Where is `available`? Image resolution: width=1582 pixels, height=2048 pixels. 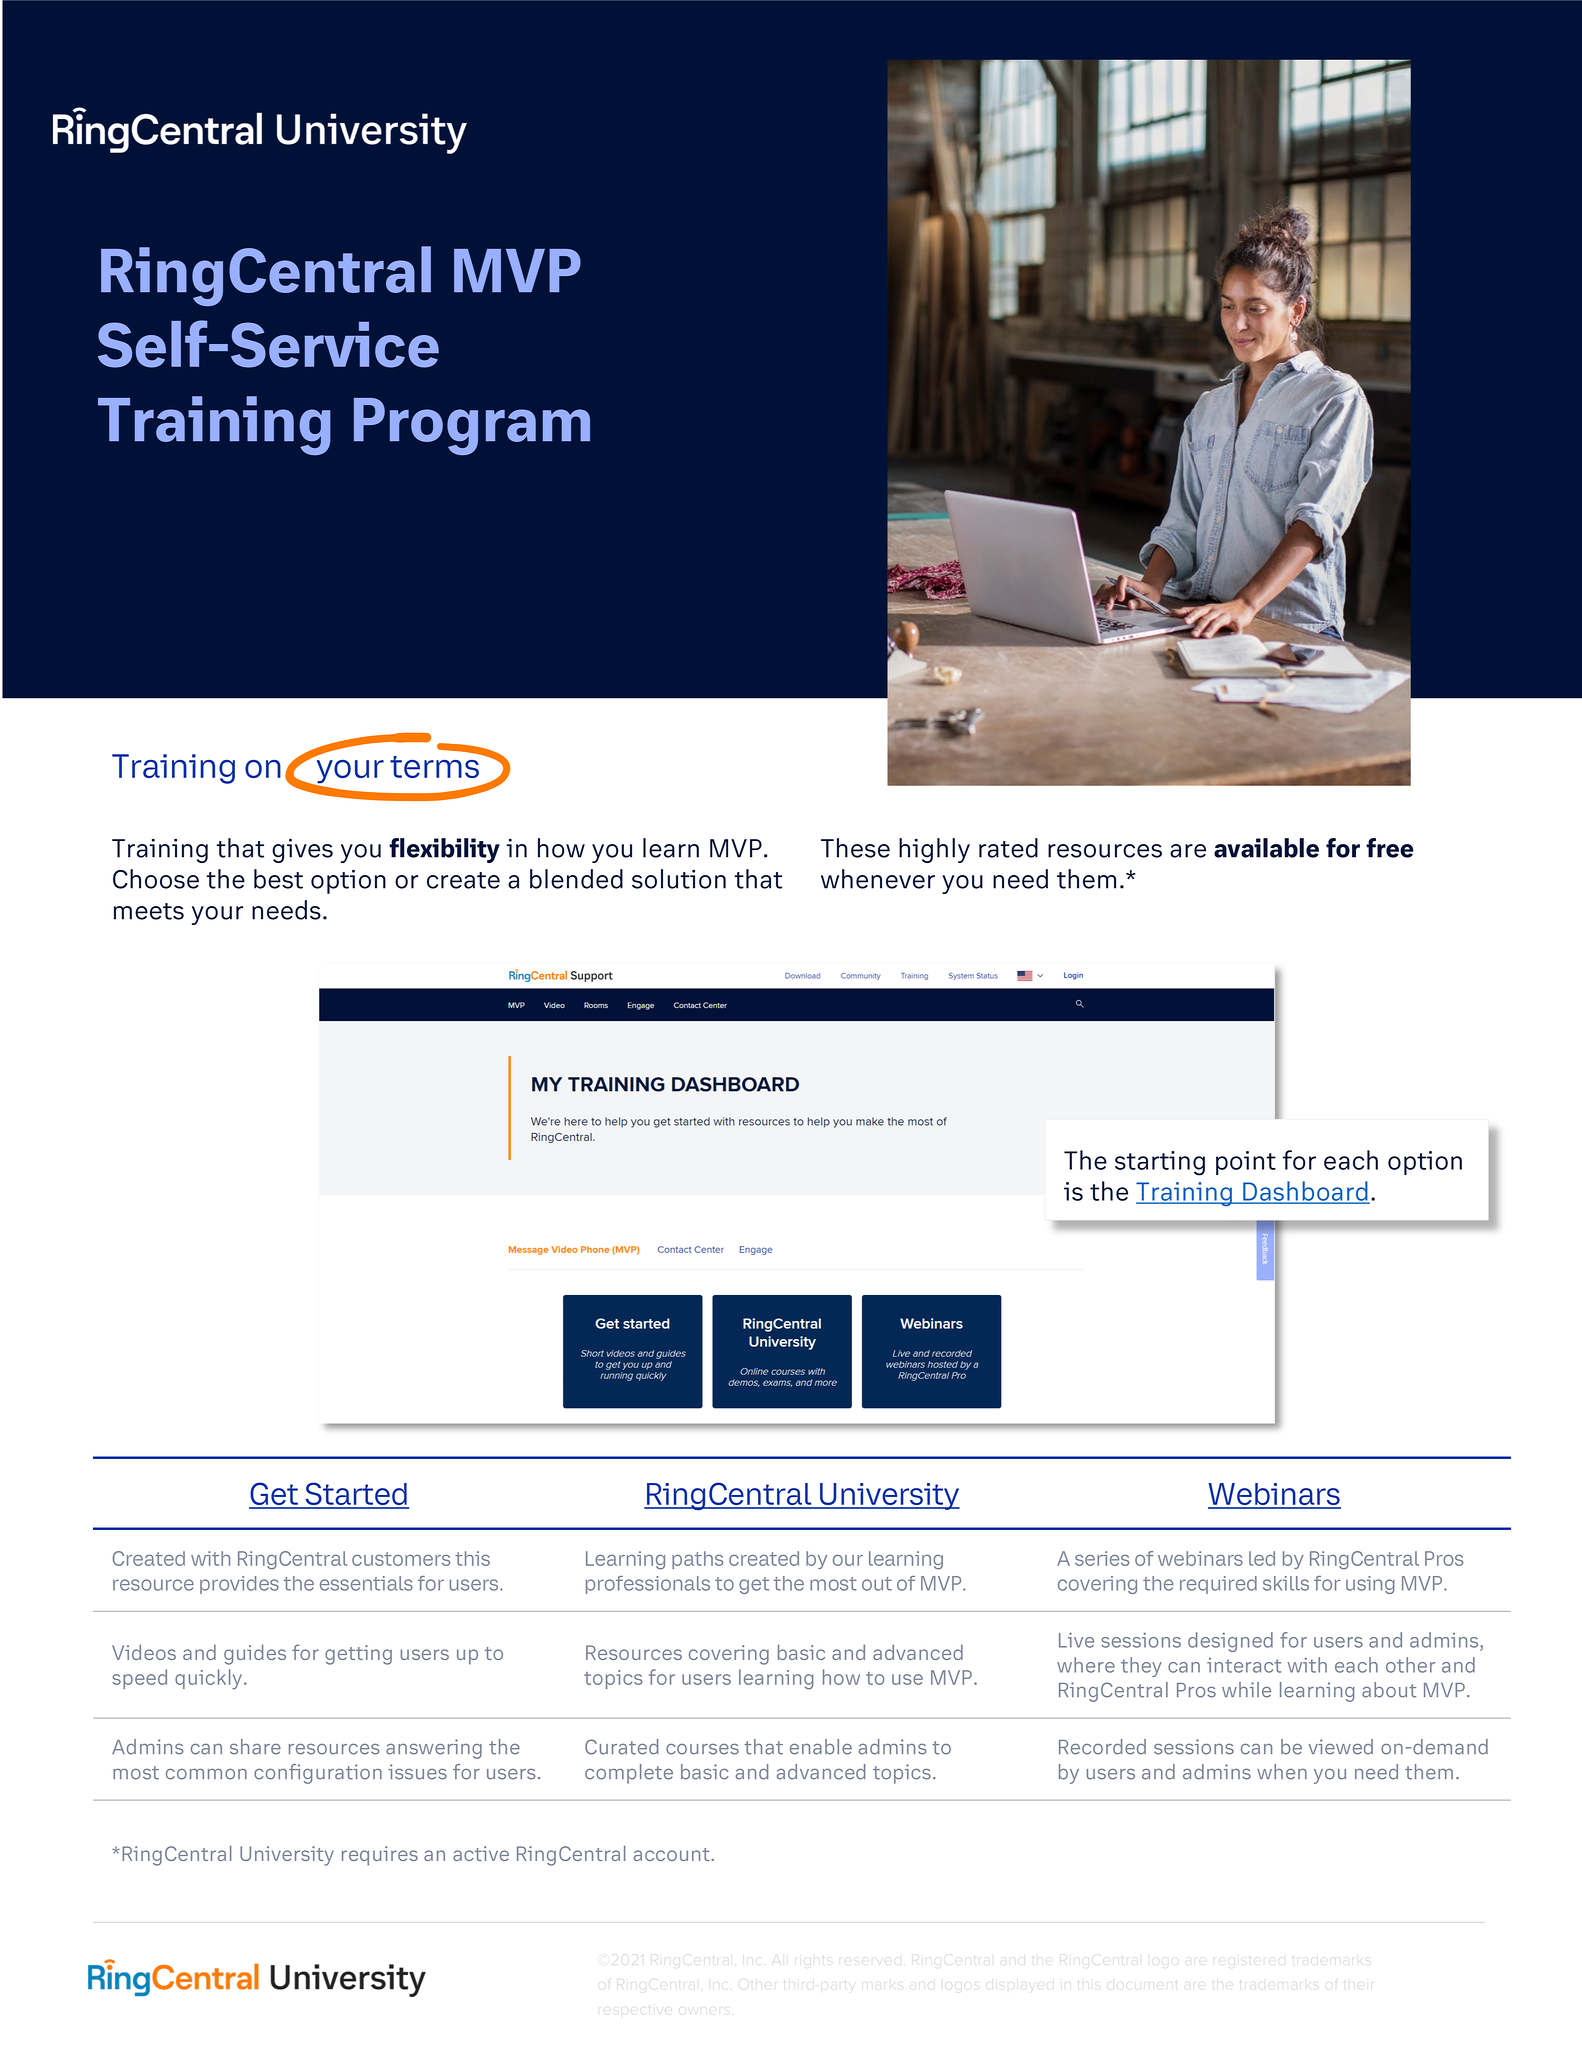 available is located at coordinates (1266, 848).
